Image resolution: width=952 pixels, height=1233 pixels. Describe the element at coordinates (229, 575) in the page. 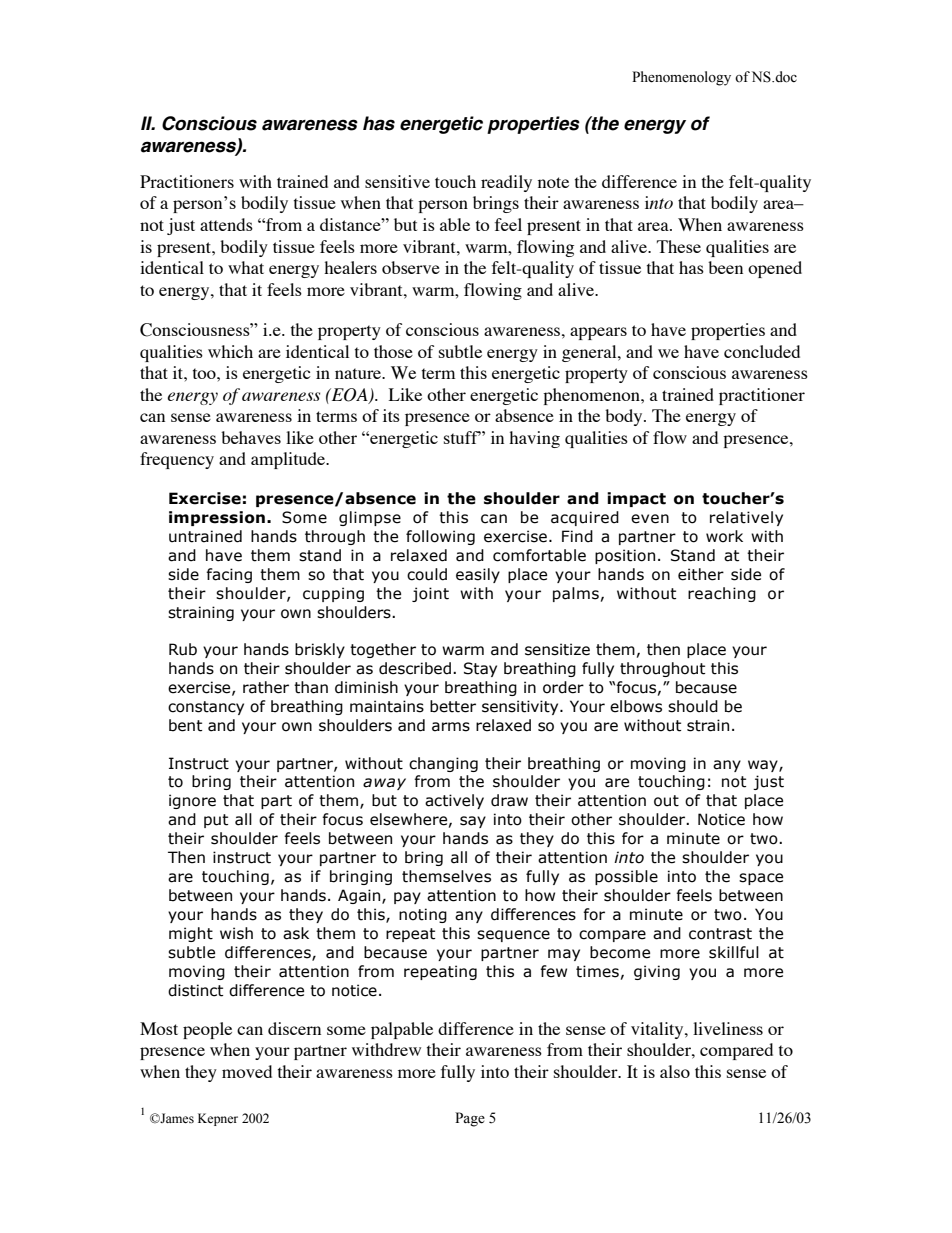

I see `facing` at that location.
